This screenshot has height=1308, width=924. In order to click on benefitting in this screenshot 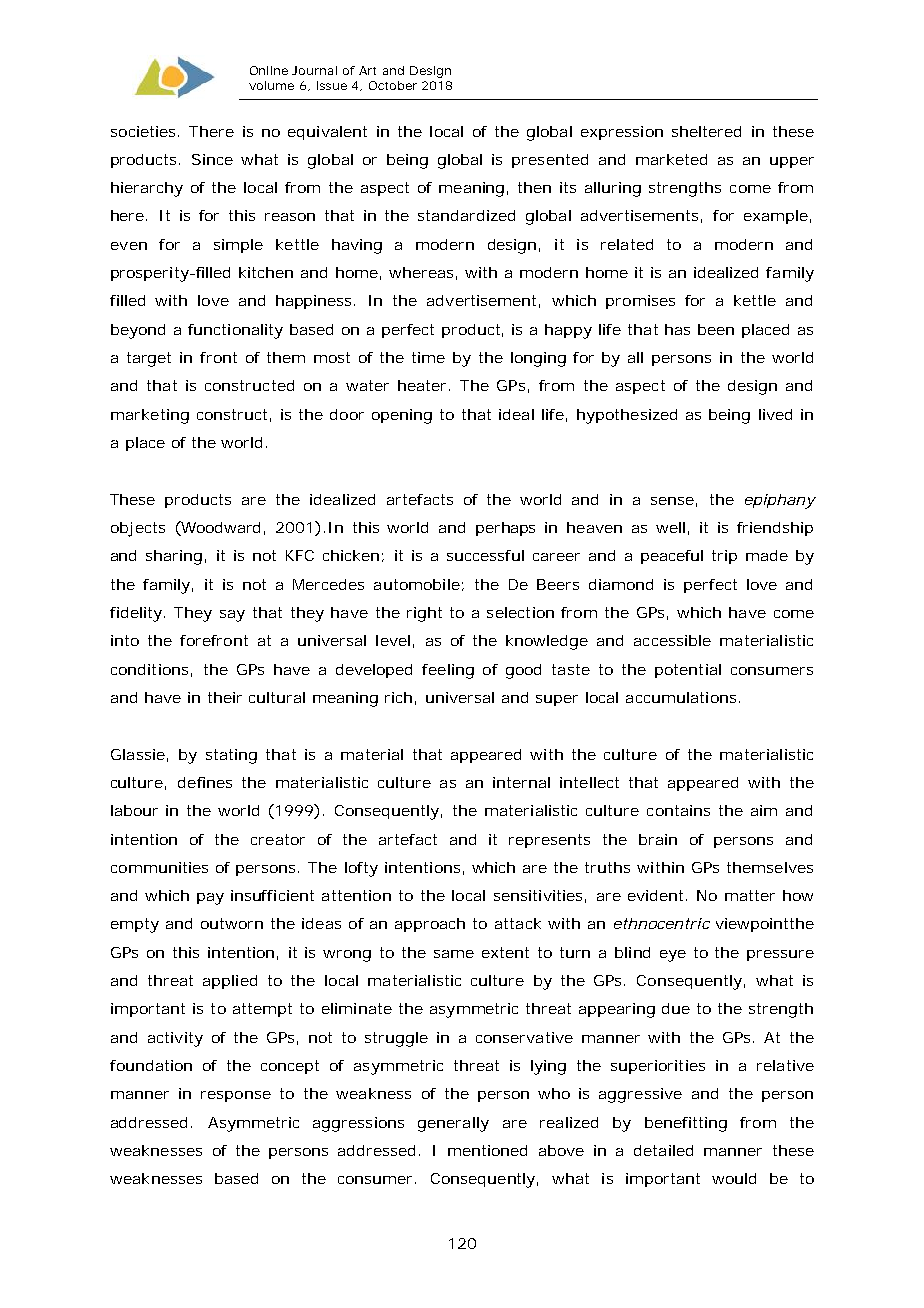, I will do `click(686, 1124)`.
